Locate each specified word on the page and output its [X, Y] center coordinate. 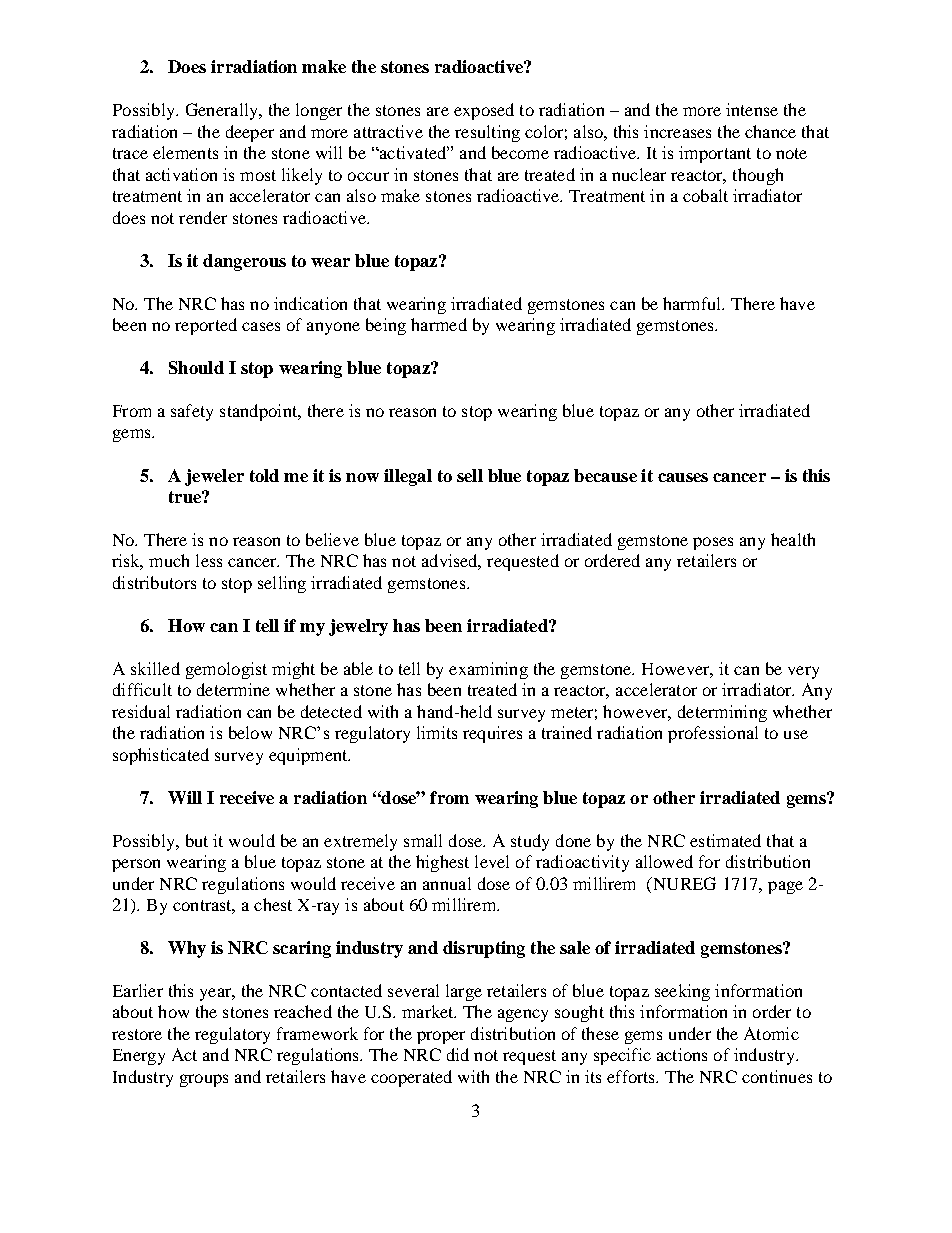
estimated [725, 840]
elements [185, 152]
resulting [487, 133]
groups [204, 1080]
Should [196, 367]
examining [488, 670]
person [136, 865]
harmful [693, 303]
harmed [439, 324]
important [715, 154]
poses [713, 543]
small [423, 840]
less [209, 560]
